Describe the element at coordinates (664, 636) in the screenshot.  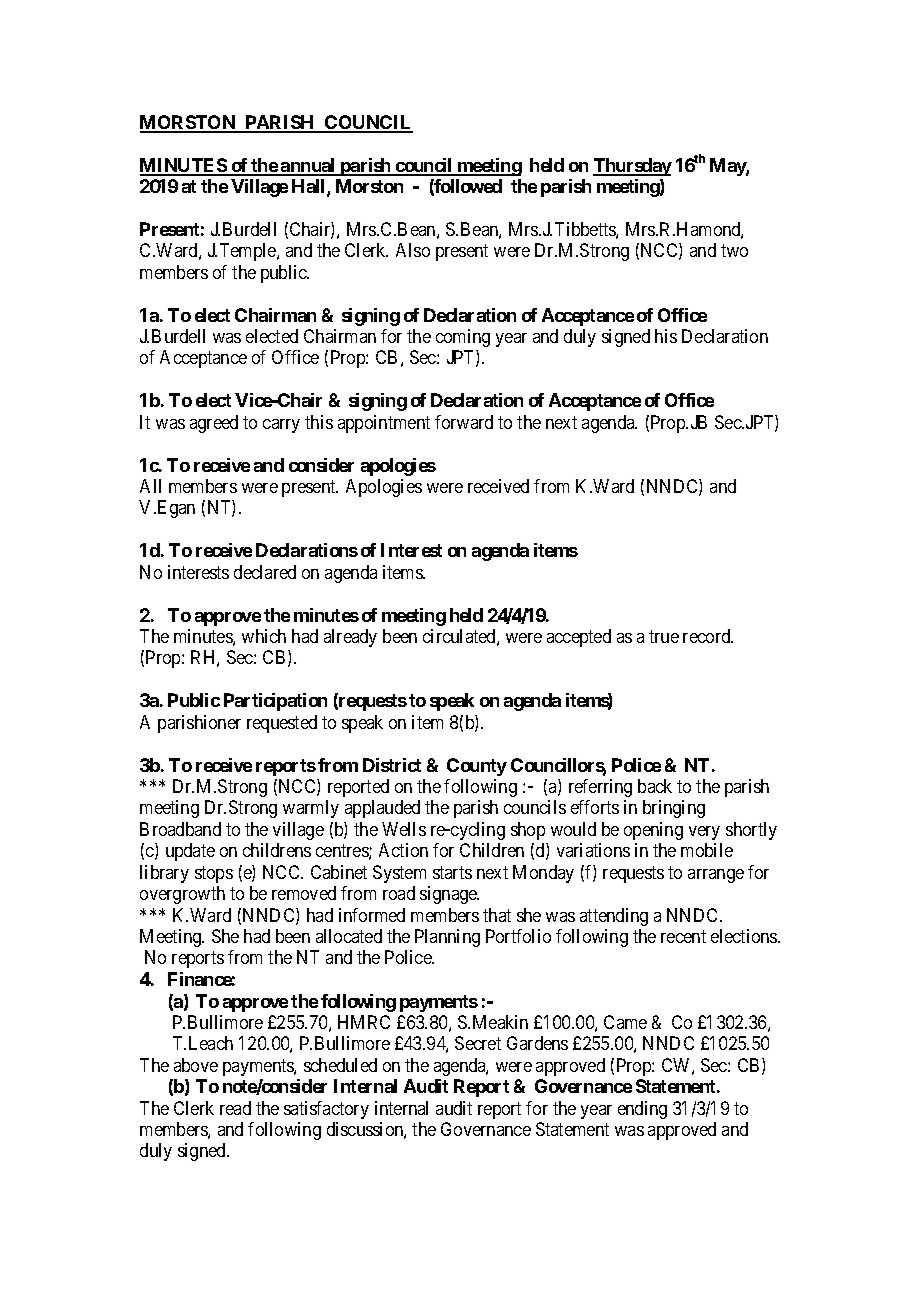
I see `true` at that location.
